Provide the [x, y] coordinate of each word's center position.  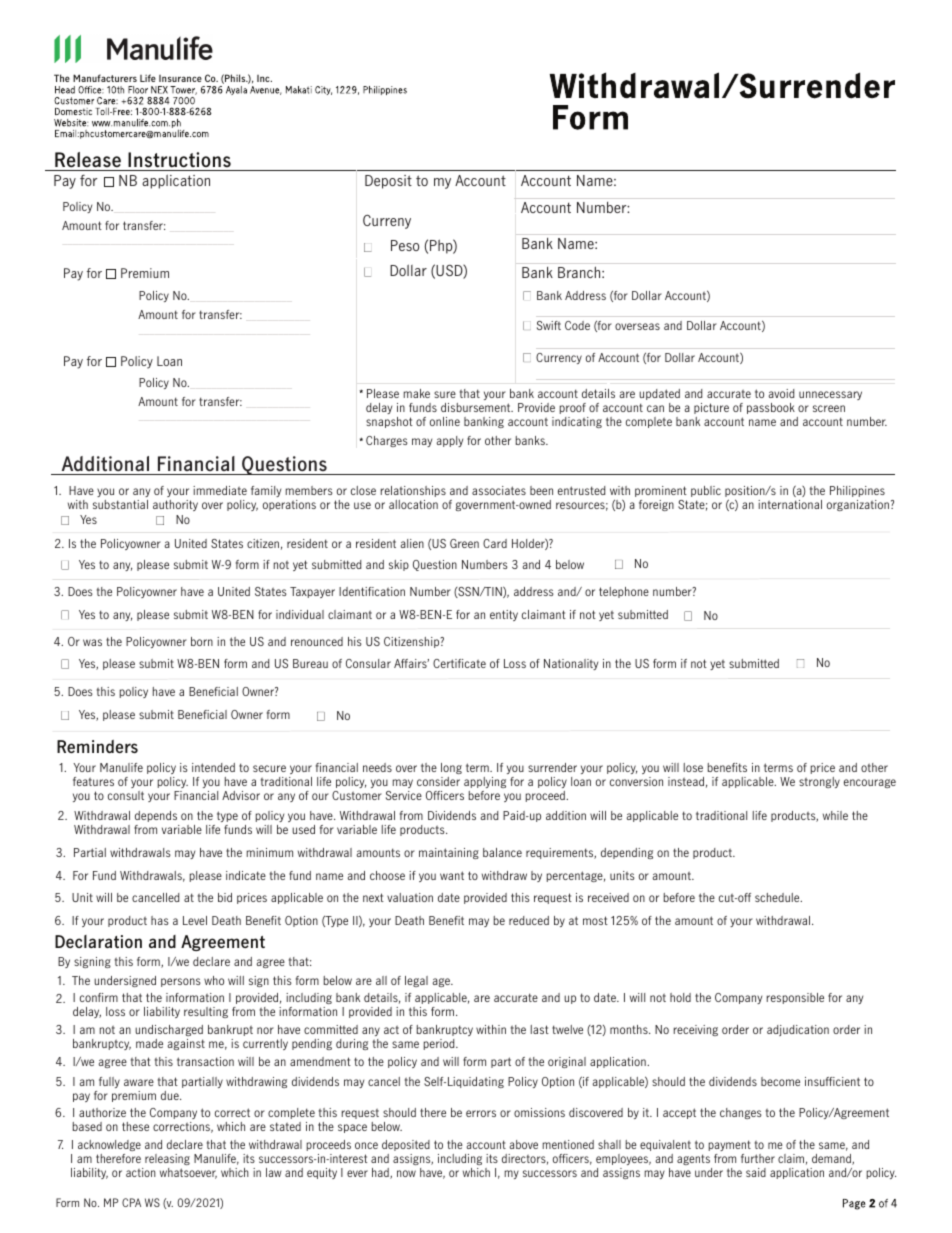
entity [504, 615]
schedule [778, 897]
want [452, 875]
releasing [167, 1159]
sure [445, 394]
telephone [624, 592]
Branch [580, 272]
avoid [781, 393]
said [756, 1172]
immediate [220, 490]
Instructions [179, 160]
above [523, 1144]
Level [195, 920]
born [202, 641]
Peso [405, 245]
